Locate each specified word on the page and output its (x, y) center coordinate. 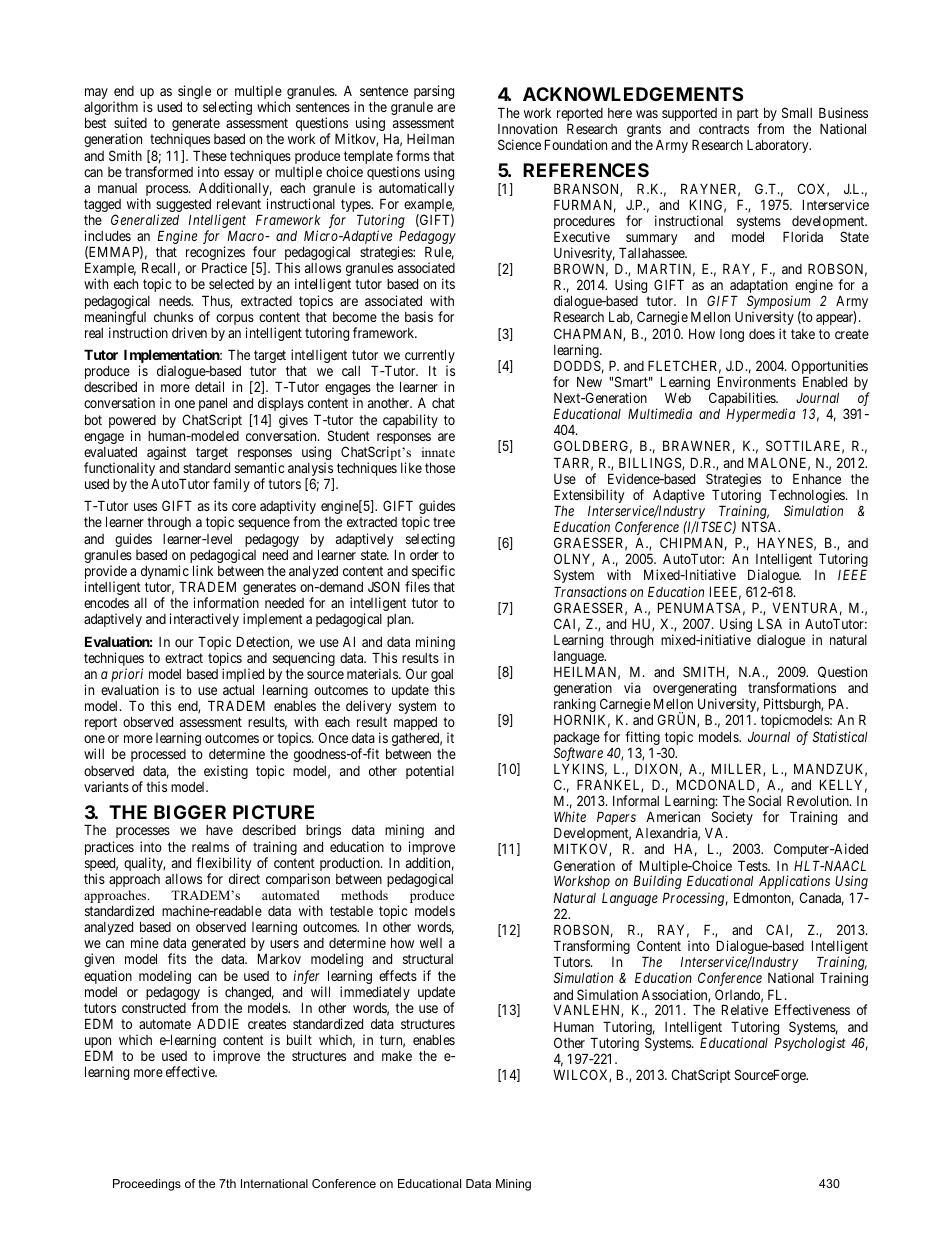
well (431, 943)
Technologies (808, 497)
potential (430, 772)
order (424, 555)
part (749, 116)
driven (189, 332)
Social (764, 800)
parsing (434, 92)
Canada (821, 899)
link (203, 570)
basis (419, 316)
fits (177, 958)
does (762, 334)
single (194, 92)
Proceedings (147, 1185)
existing (226, 772)
